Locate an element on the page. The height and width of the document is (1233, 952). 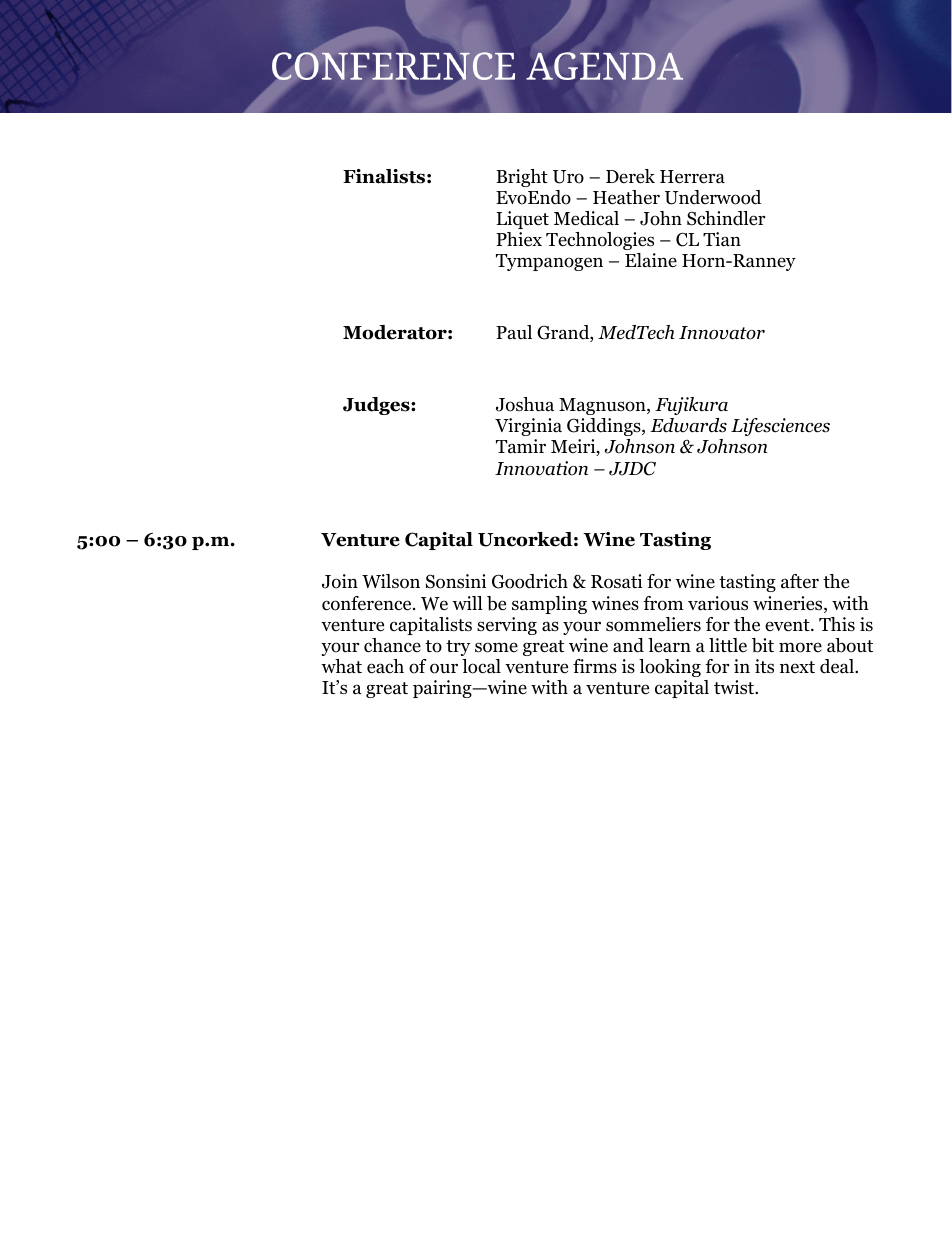
Tamir is located at coordinates (521, 446).
